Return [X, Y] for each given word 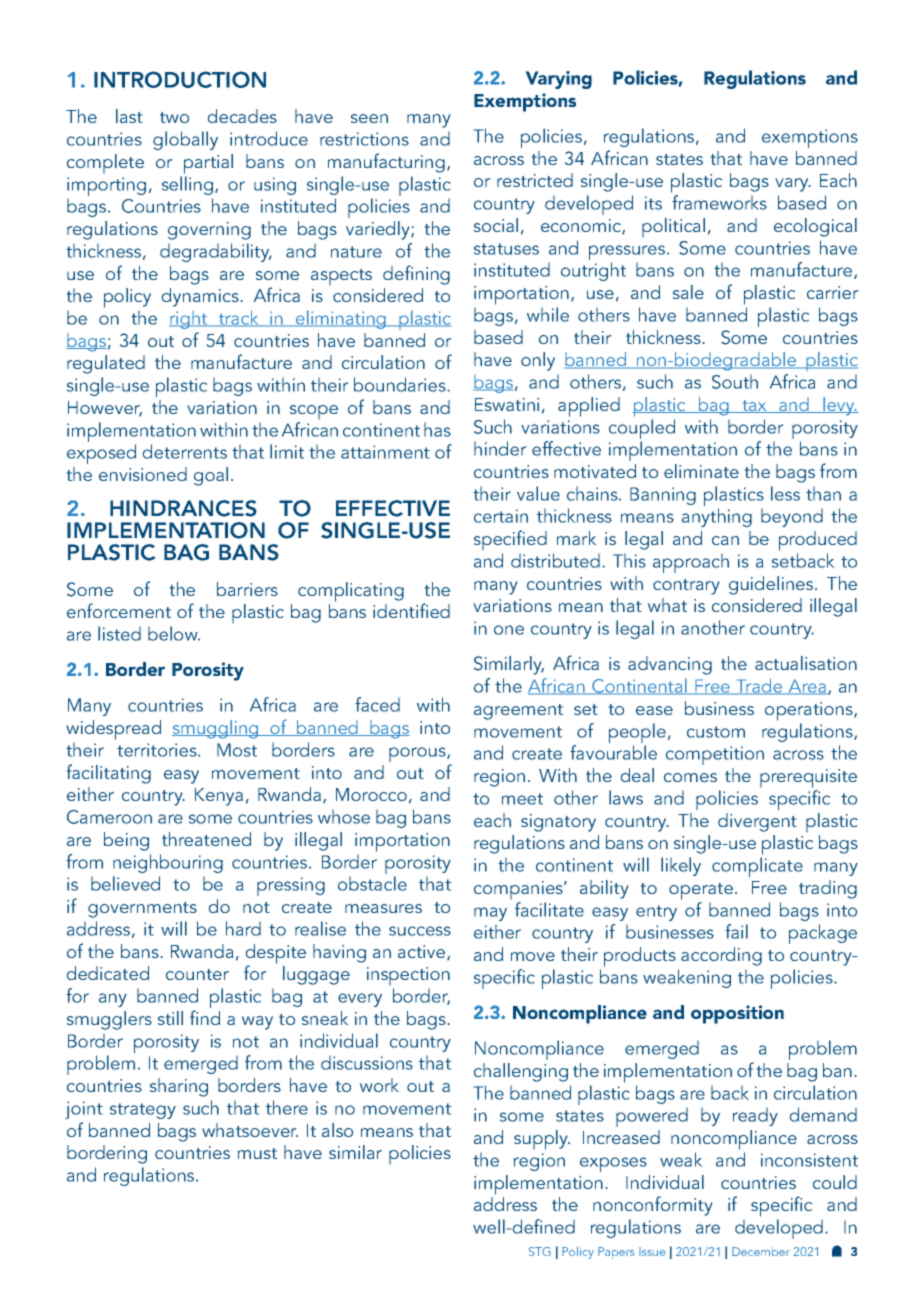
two [174, 117]
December [761, 1251]
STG [540, 1251]
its [653, 203]
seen [369, 118]
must [257, 1153]
